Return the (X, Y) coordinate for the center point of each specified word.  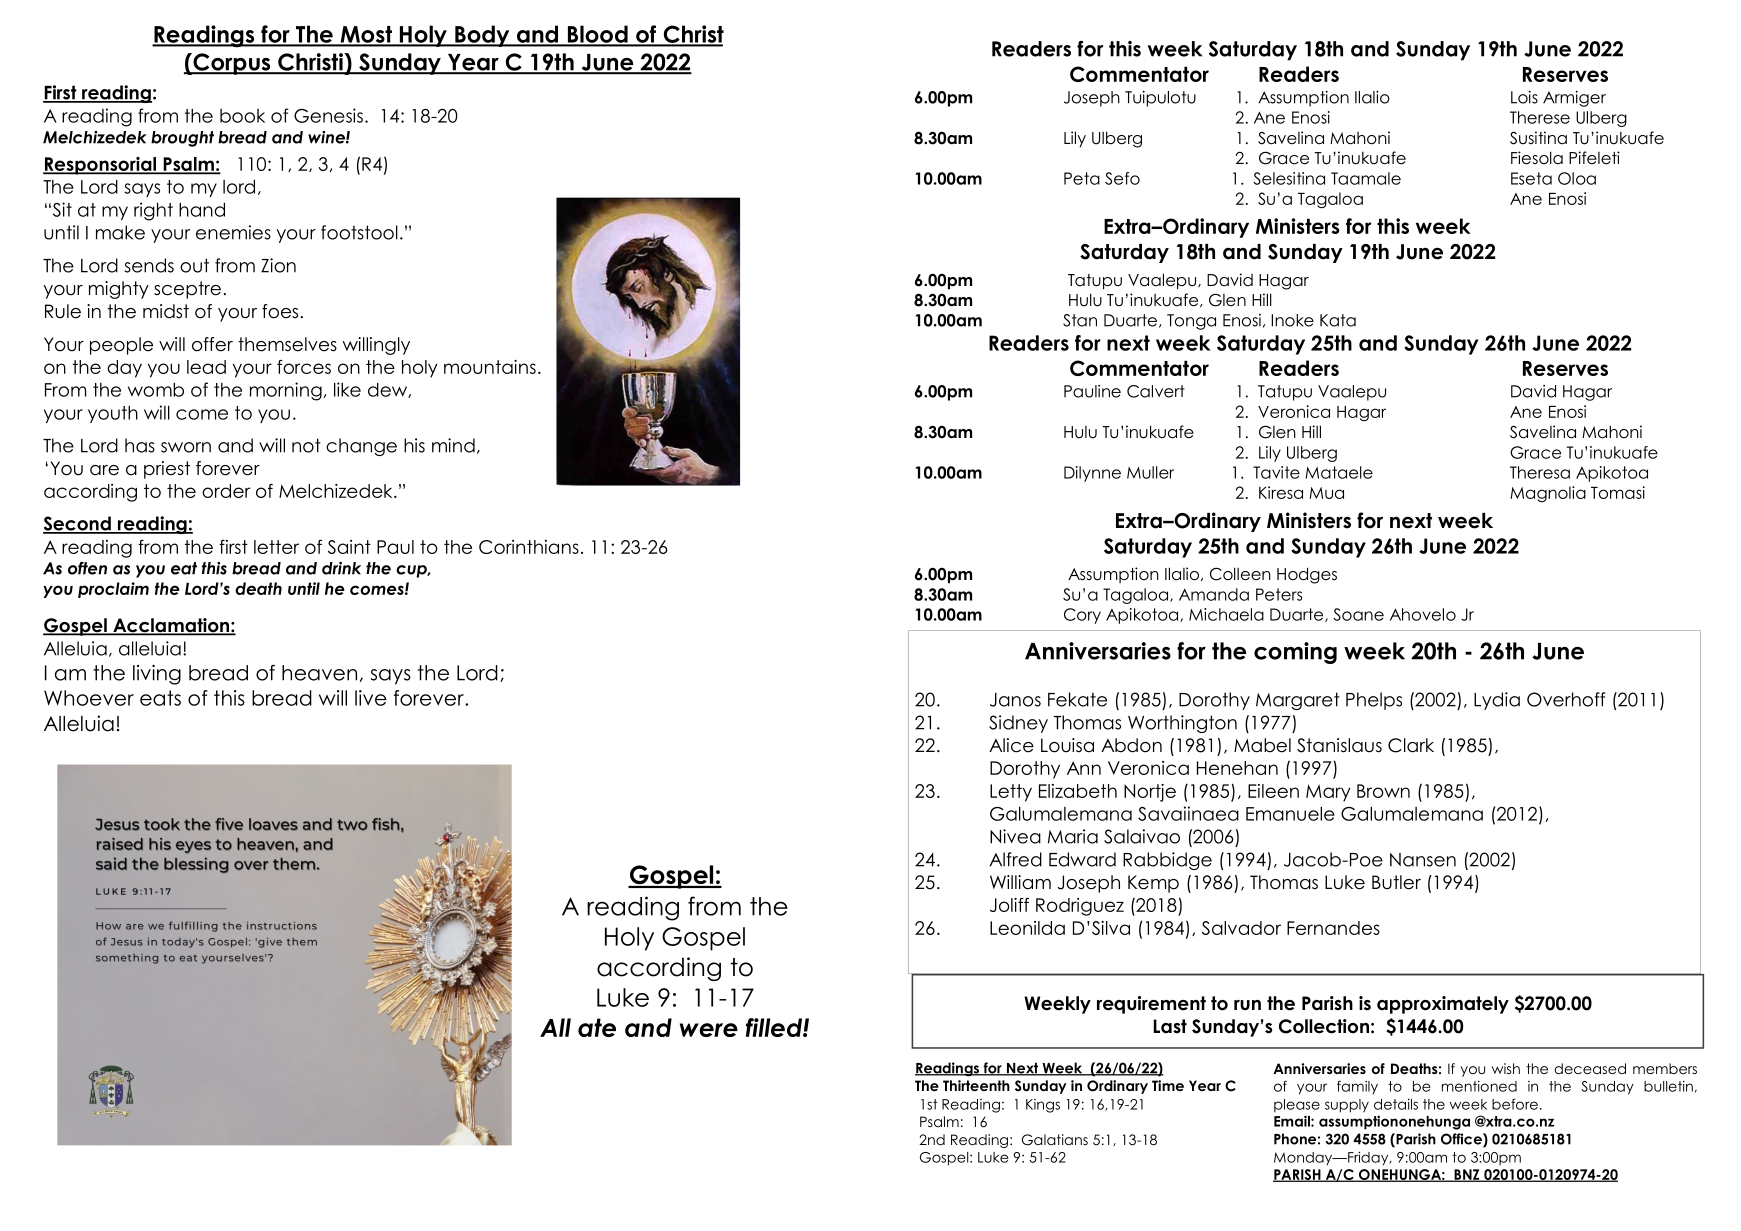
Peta (1082, 178)
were (709, 1030)
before (1515, 1104)
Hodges (1307, 575)
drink (341, 568)
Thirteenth (976, 1085)
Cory (1082, 616)
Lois (1524, 97)
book (242, 116)
